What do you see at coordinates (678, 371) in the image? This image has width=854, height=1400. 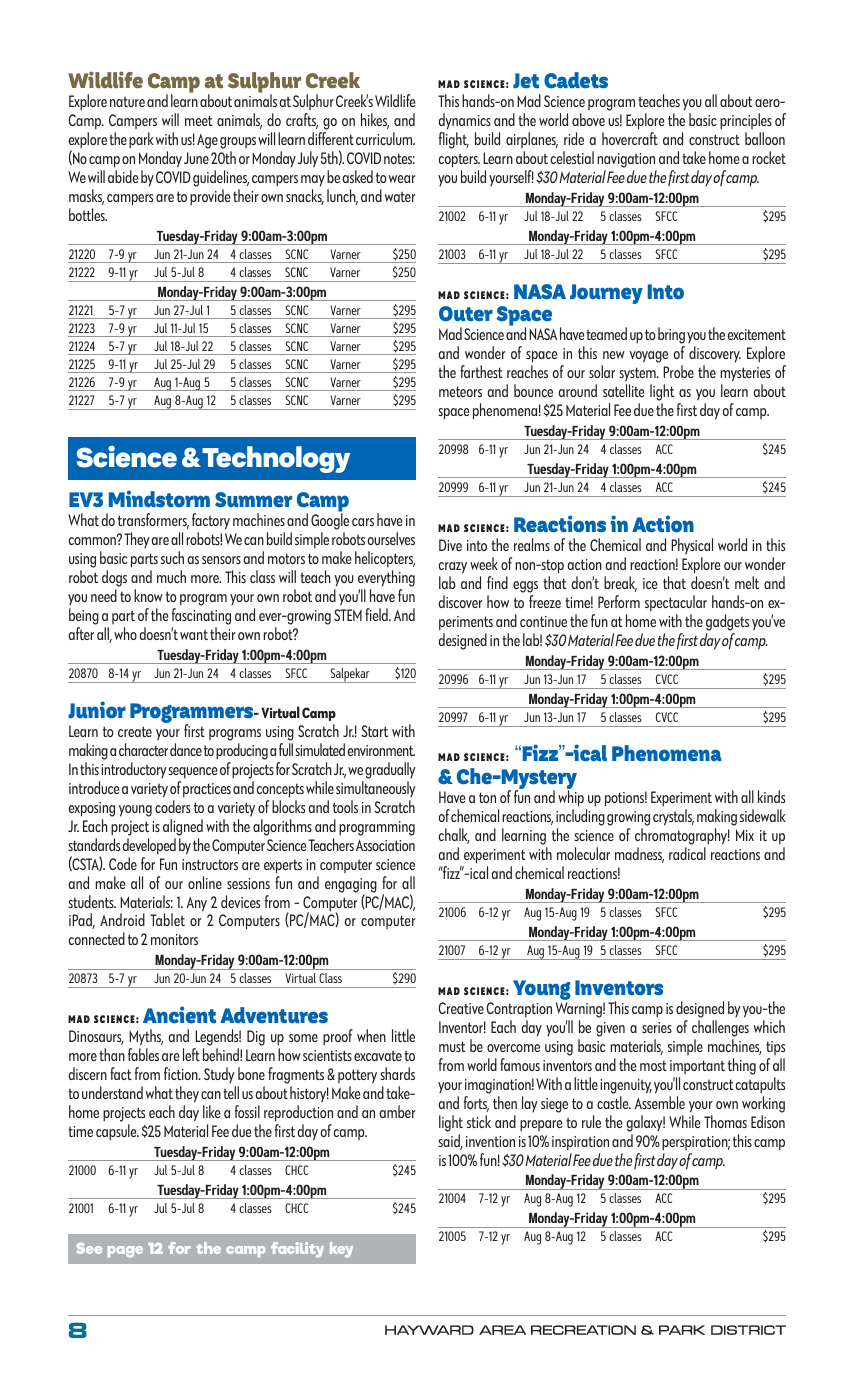 I see `Probe` at bounding box center [678, 371].
